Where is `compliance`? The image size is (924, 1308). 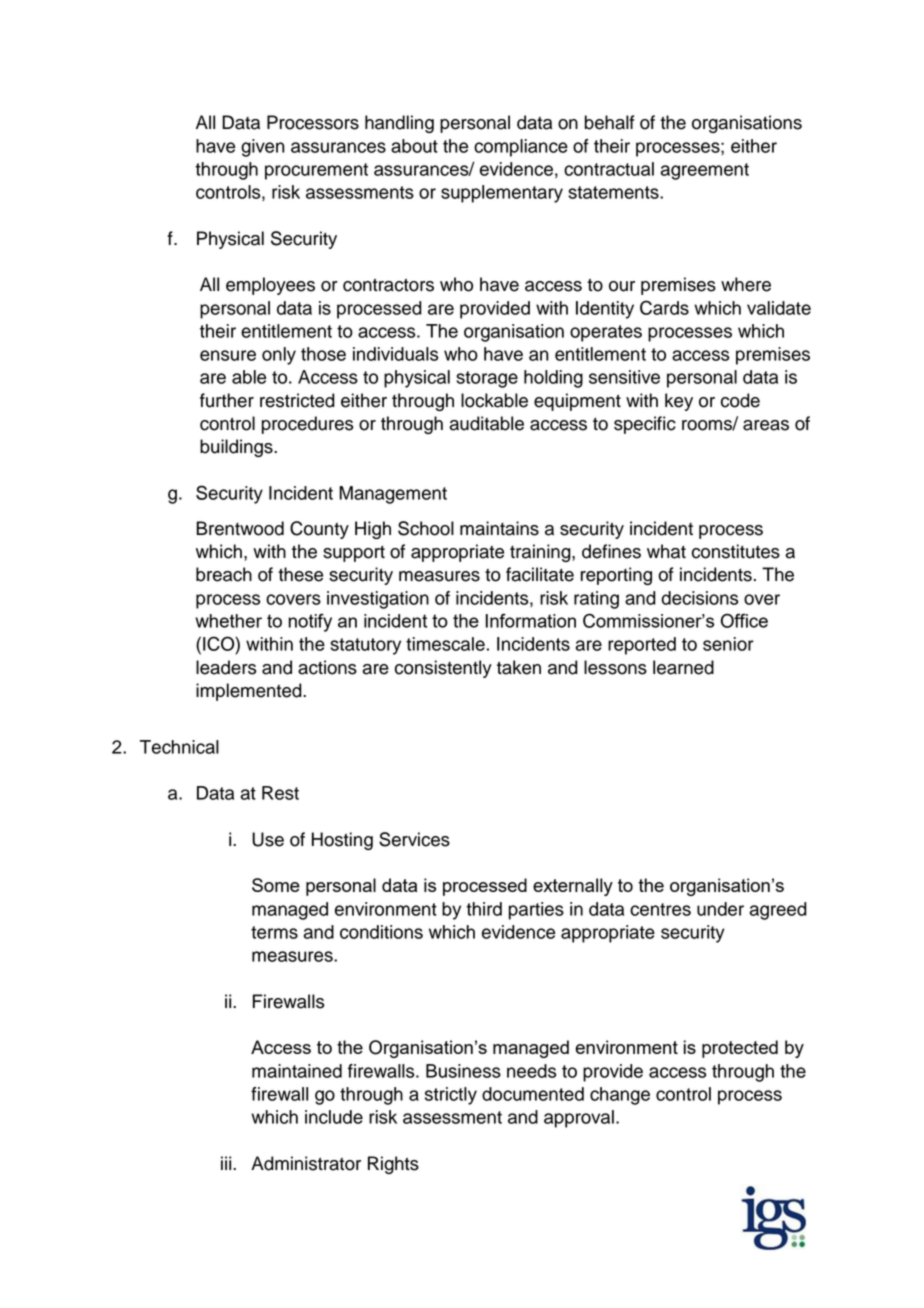 compliance is located at coordinates (521, 148).
